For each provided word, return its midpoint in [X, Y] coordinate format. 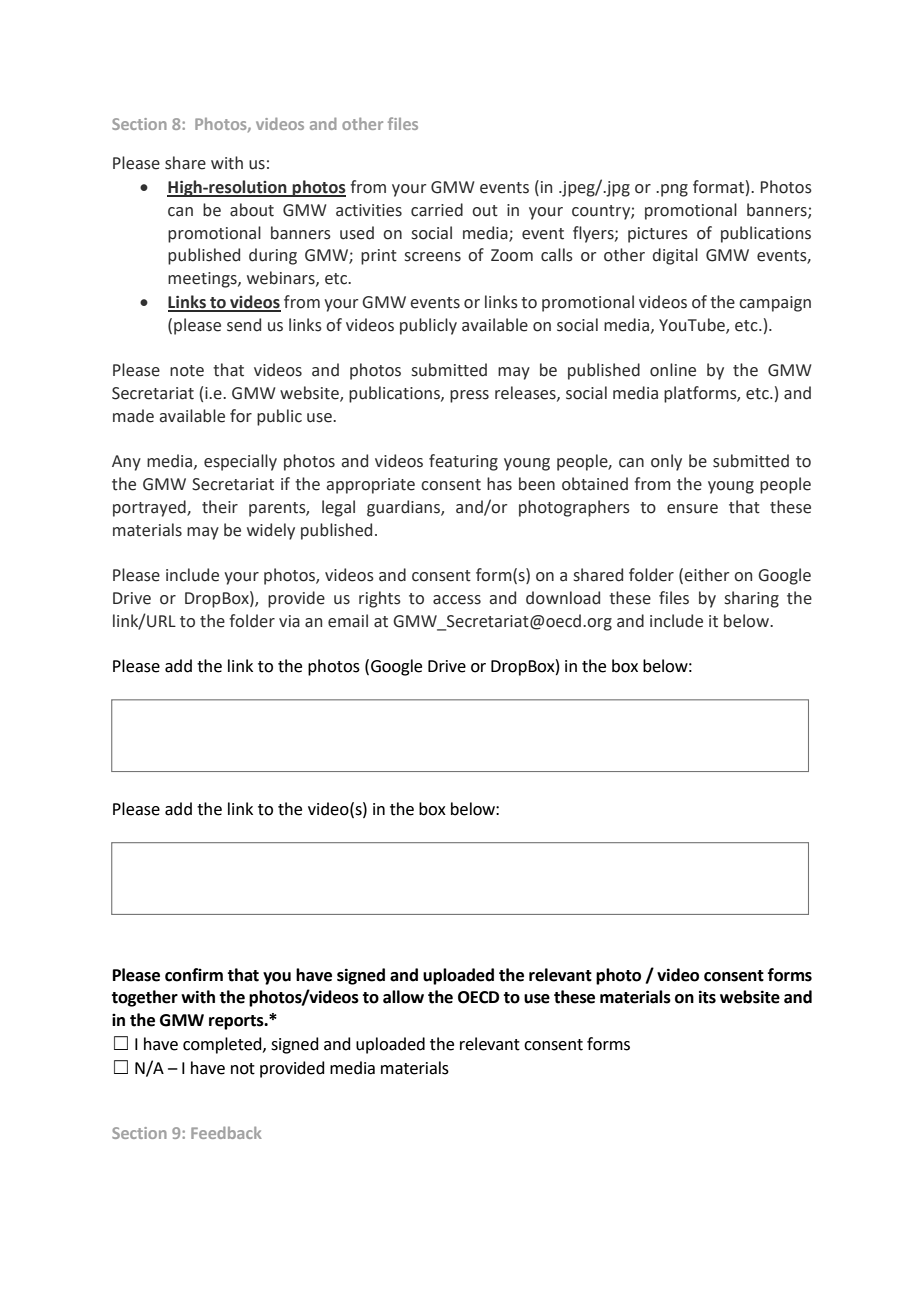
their [220, 507]
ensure [692, 509]
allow [403, 997]
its [707, 997]
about [252, 210]
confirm [194, 975]
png [674, 190]
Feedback [226, 1133]
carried [437, 210]
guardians [404, 508]
